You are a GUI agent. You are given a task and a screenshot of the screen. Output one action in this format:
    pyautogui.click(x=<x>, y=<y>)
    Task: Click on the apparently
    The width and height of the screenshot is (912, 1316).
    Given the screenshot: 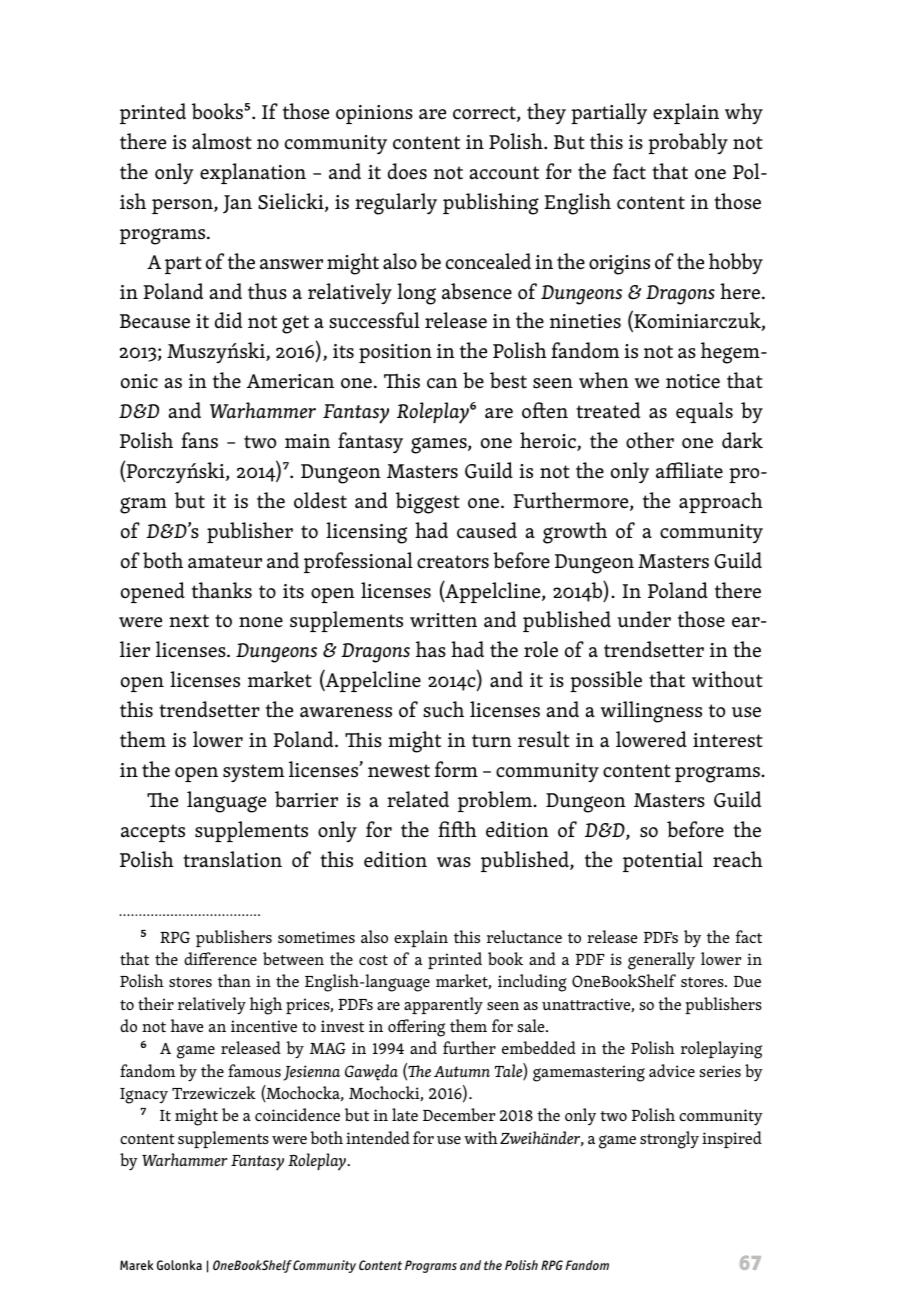 What is the action you would take?
    pyautogui.click(x=443, y=1005)
